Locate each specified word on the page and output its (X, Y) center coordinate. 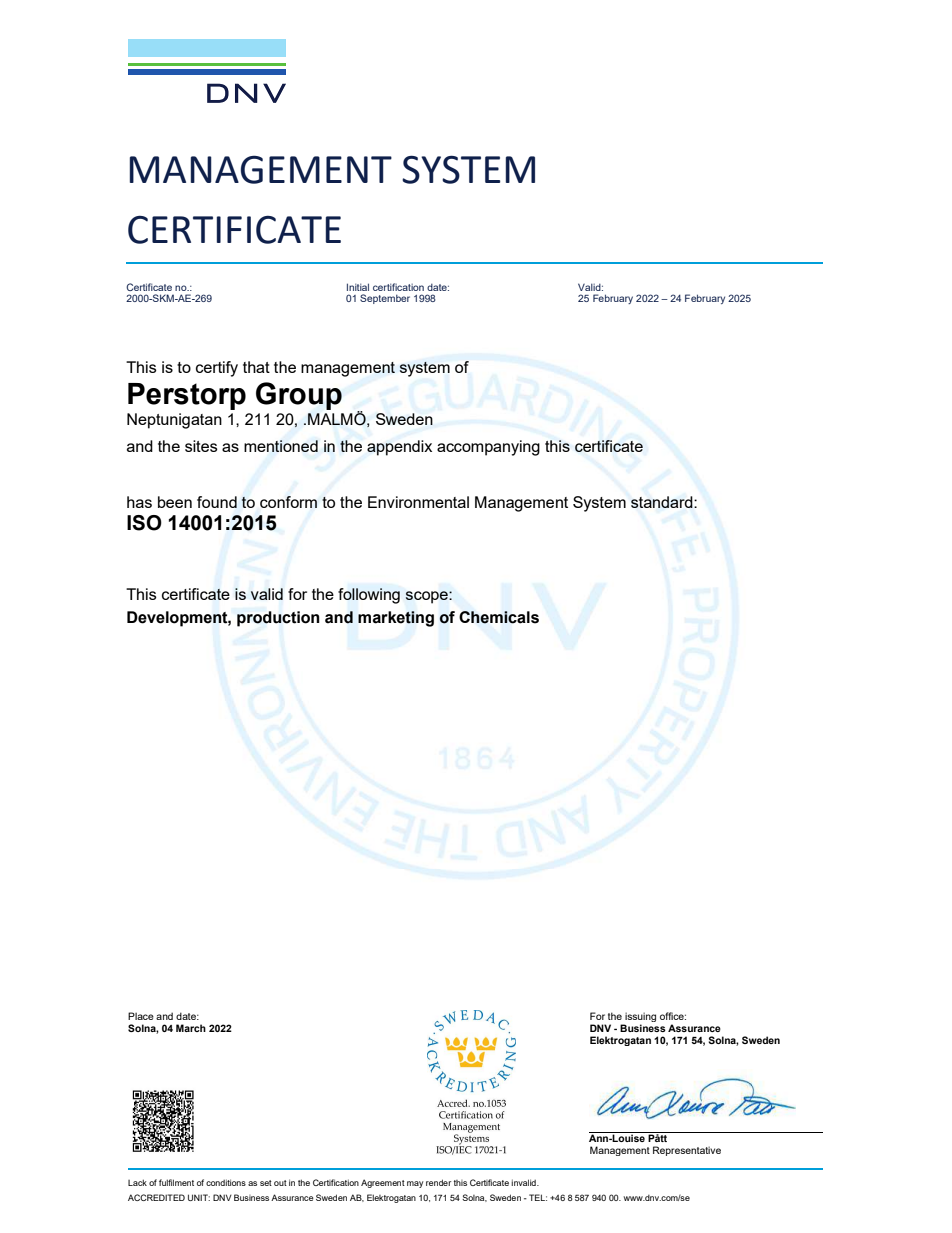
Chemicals (499, 617)
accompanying (488, 448)
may (415, 1184)
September (385, 299)
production (278, 619)
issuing (639, 1018)
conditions (226, 1182)
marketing (396, 619)
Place (141, 1016)
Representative (687, 1151)
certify (217, 369)
